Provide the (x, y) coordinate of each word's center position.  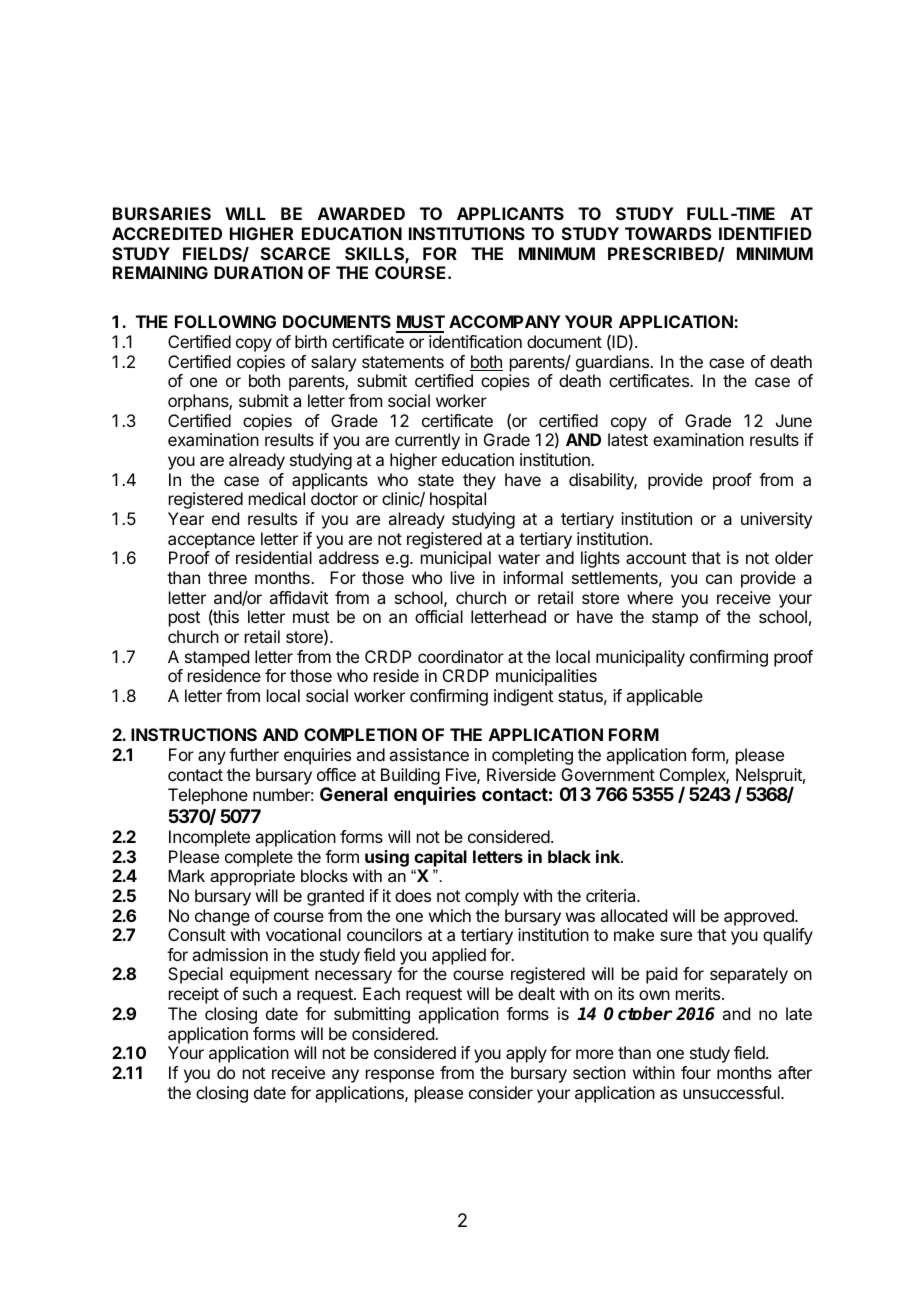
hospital (458, 500)
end (225, 518)
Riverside (521, 774)
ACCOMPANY (505, 321)
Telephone (208, 796)
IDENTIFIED (765, 233)
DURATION (258, 272)
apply (526, 1054)
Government (608, 774)
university (776, 520)
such (260, 993)
